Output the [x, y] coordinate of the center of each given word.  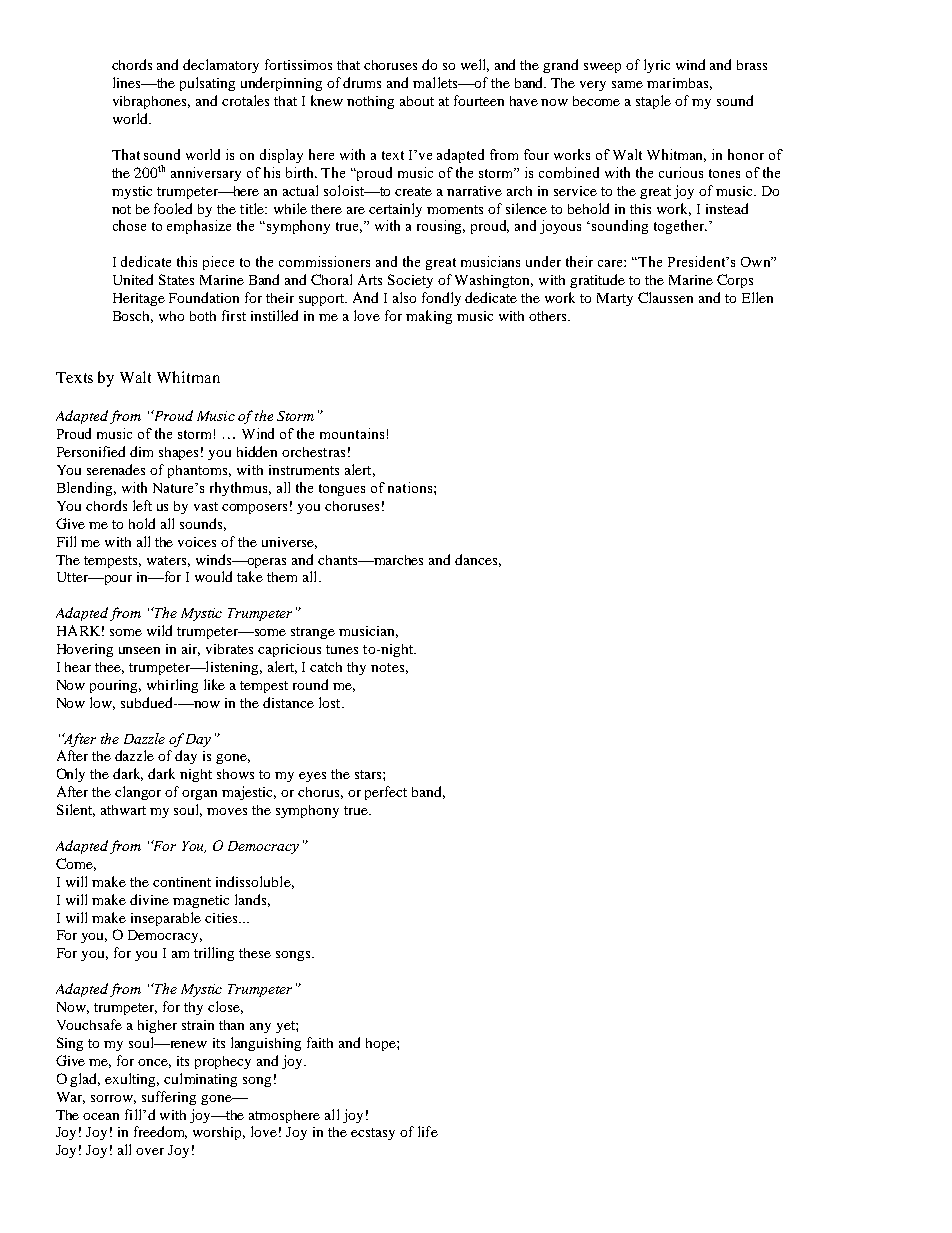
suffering [169, 1098]
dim [141, 451]
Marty [615, 299]
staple [653, 102]
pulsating [207, 84]
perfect [386, 793]
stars [369, 774]
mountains [352, 433]
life [428, 1131]
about [417, 101]
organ [199, 795]
